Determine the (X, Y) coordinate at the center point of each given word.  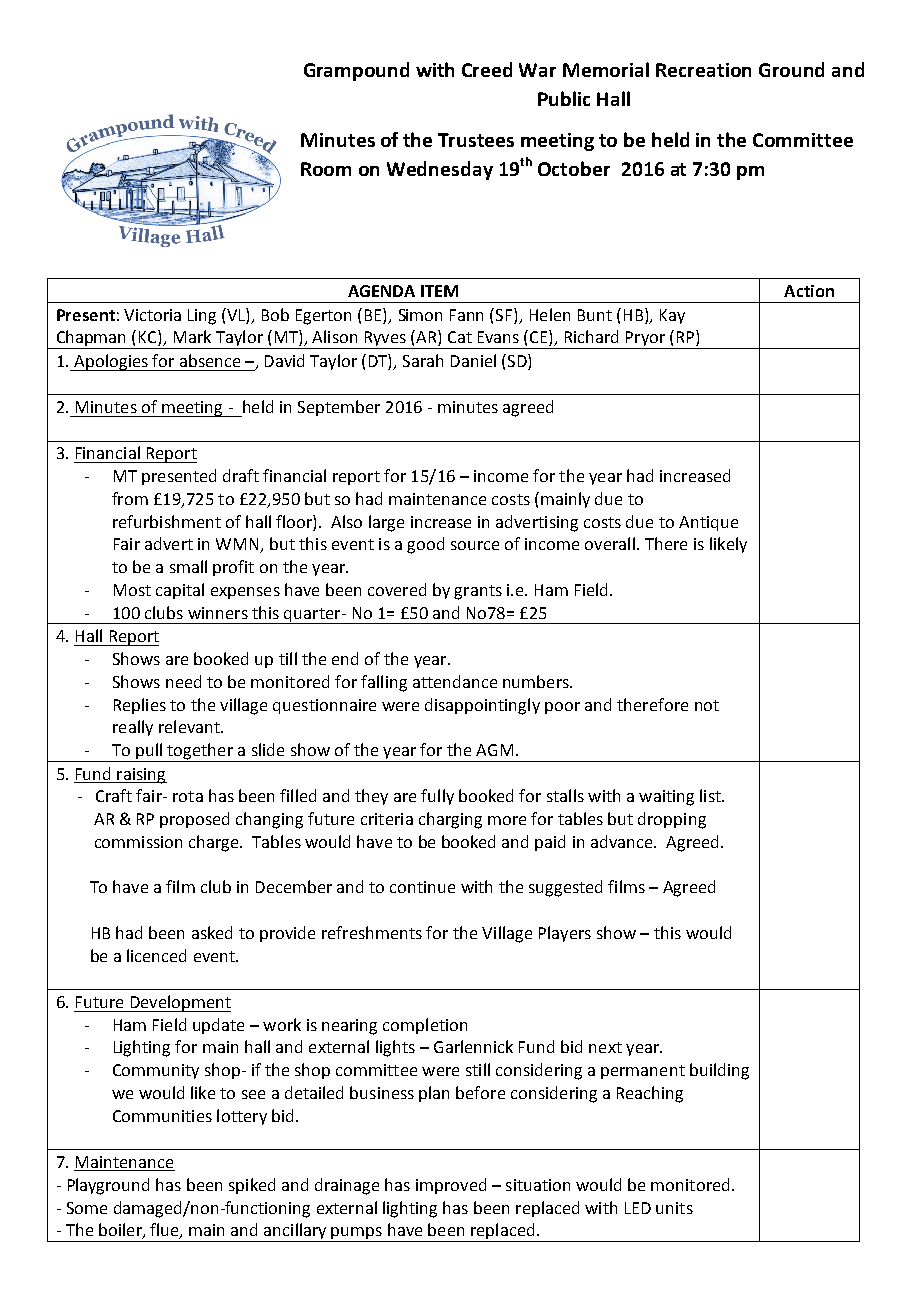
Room (326, 169)
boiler (121, 1231)
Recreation (703, 70)
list (711, 795)
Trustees (476, 140)
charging (450, 820)
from (130, 498)
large (386, 523)
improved (451, 1186)
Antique (708, 523)
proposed (194, 820)
